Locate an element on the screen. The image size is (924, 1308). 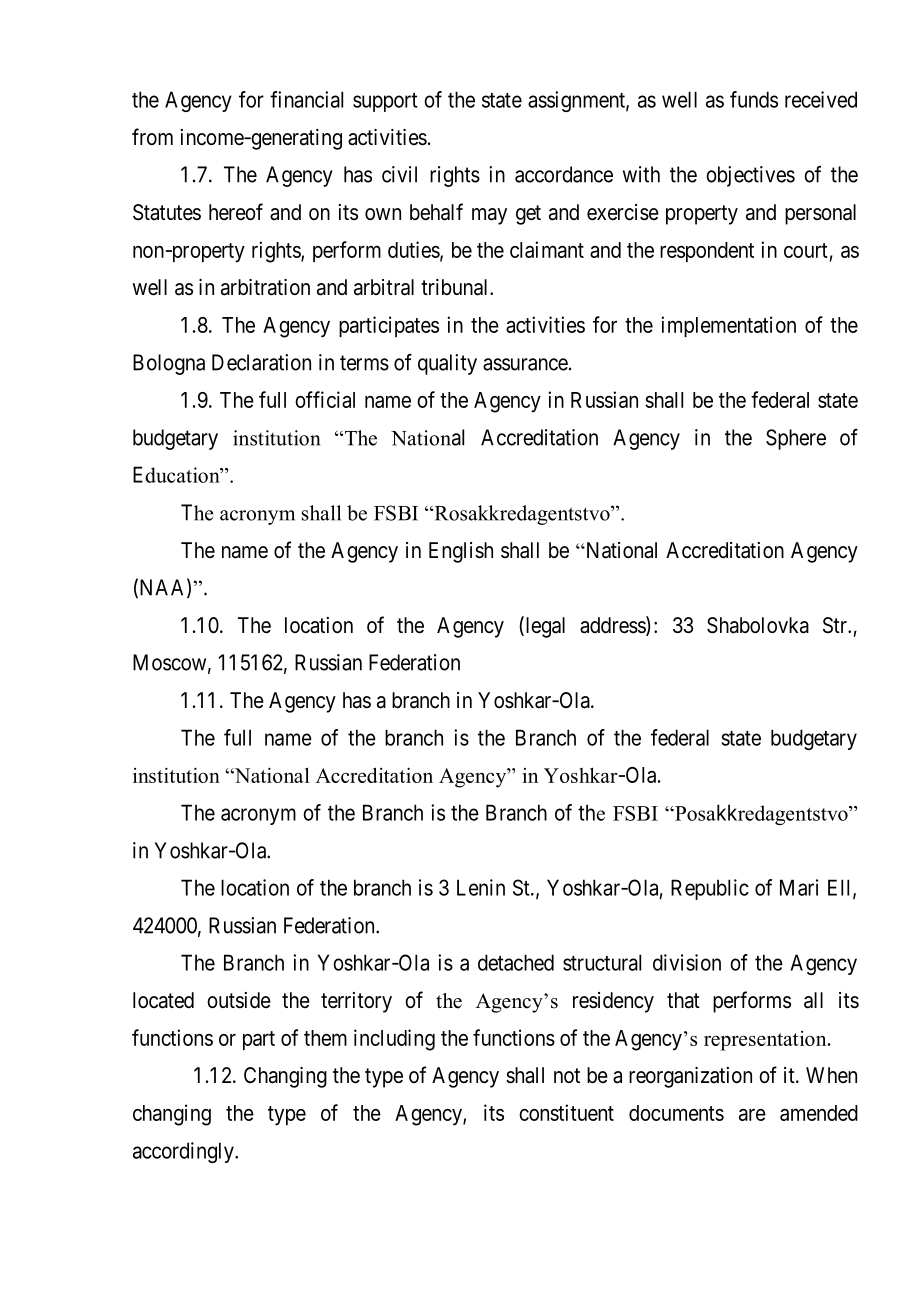
Republic is located at coordinates (710, 889).
